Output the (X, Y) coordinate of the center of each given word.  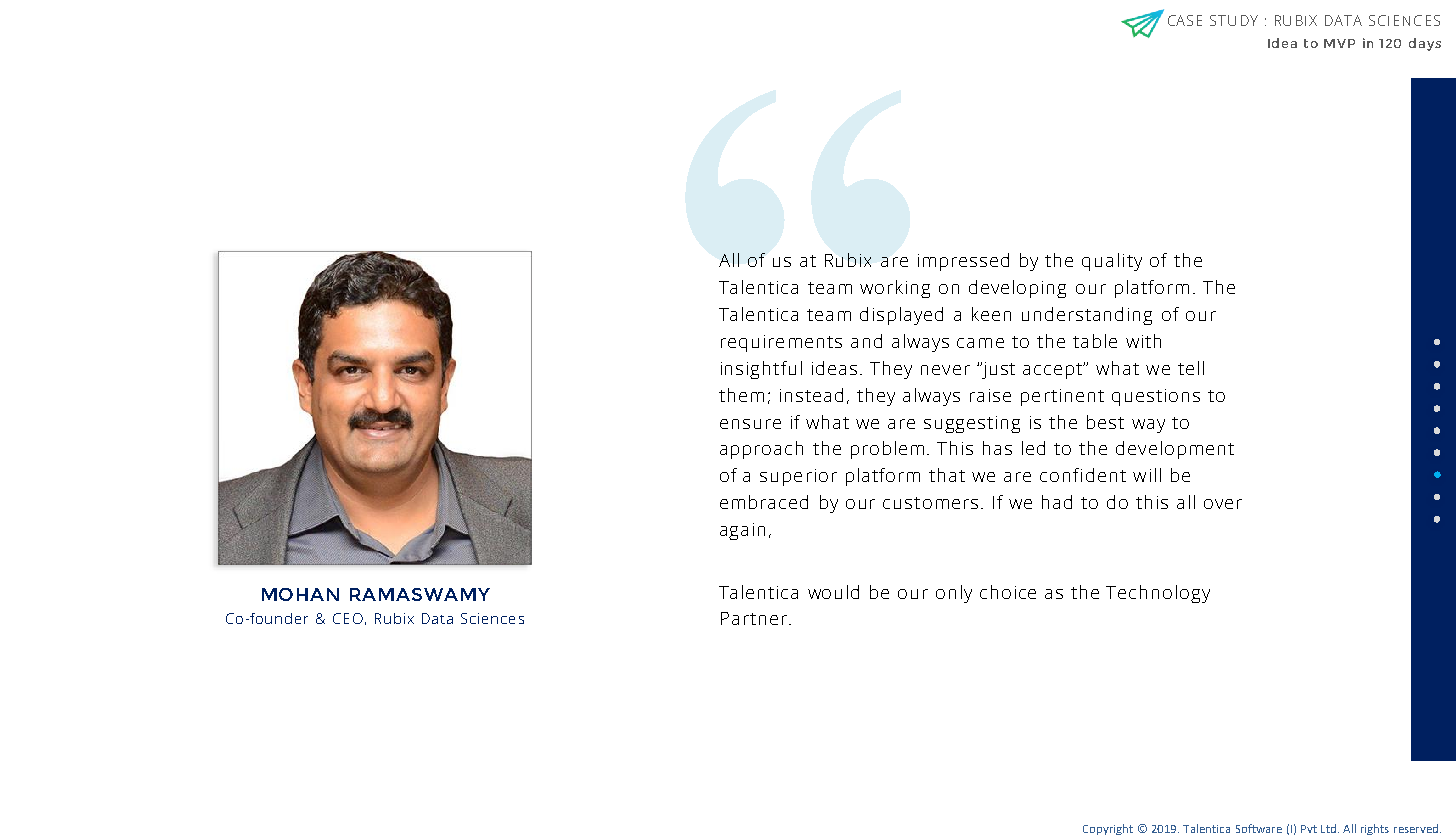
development (1175, 450)
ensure (750, 424)
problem (887, 450)
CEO (348, 618)
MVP (1339, 43)
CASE (1185, 20)
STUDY (1234, 20)
